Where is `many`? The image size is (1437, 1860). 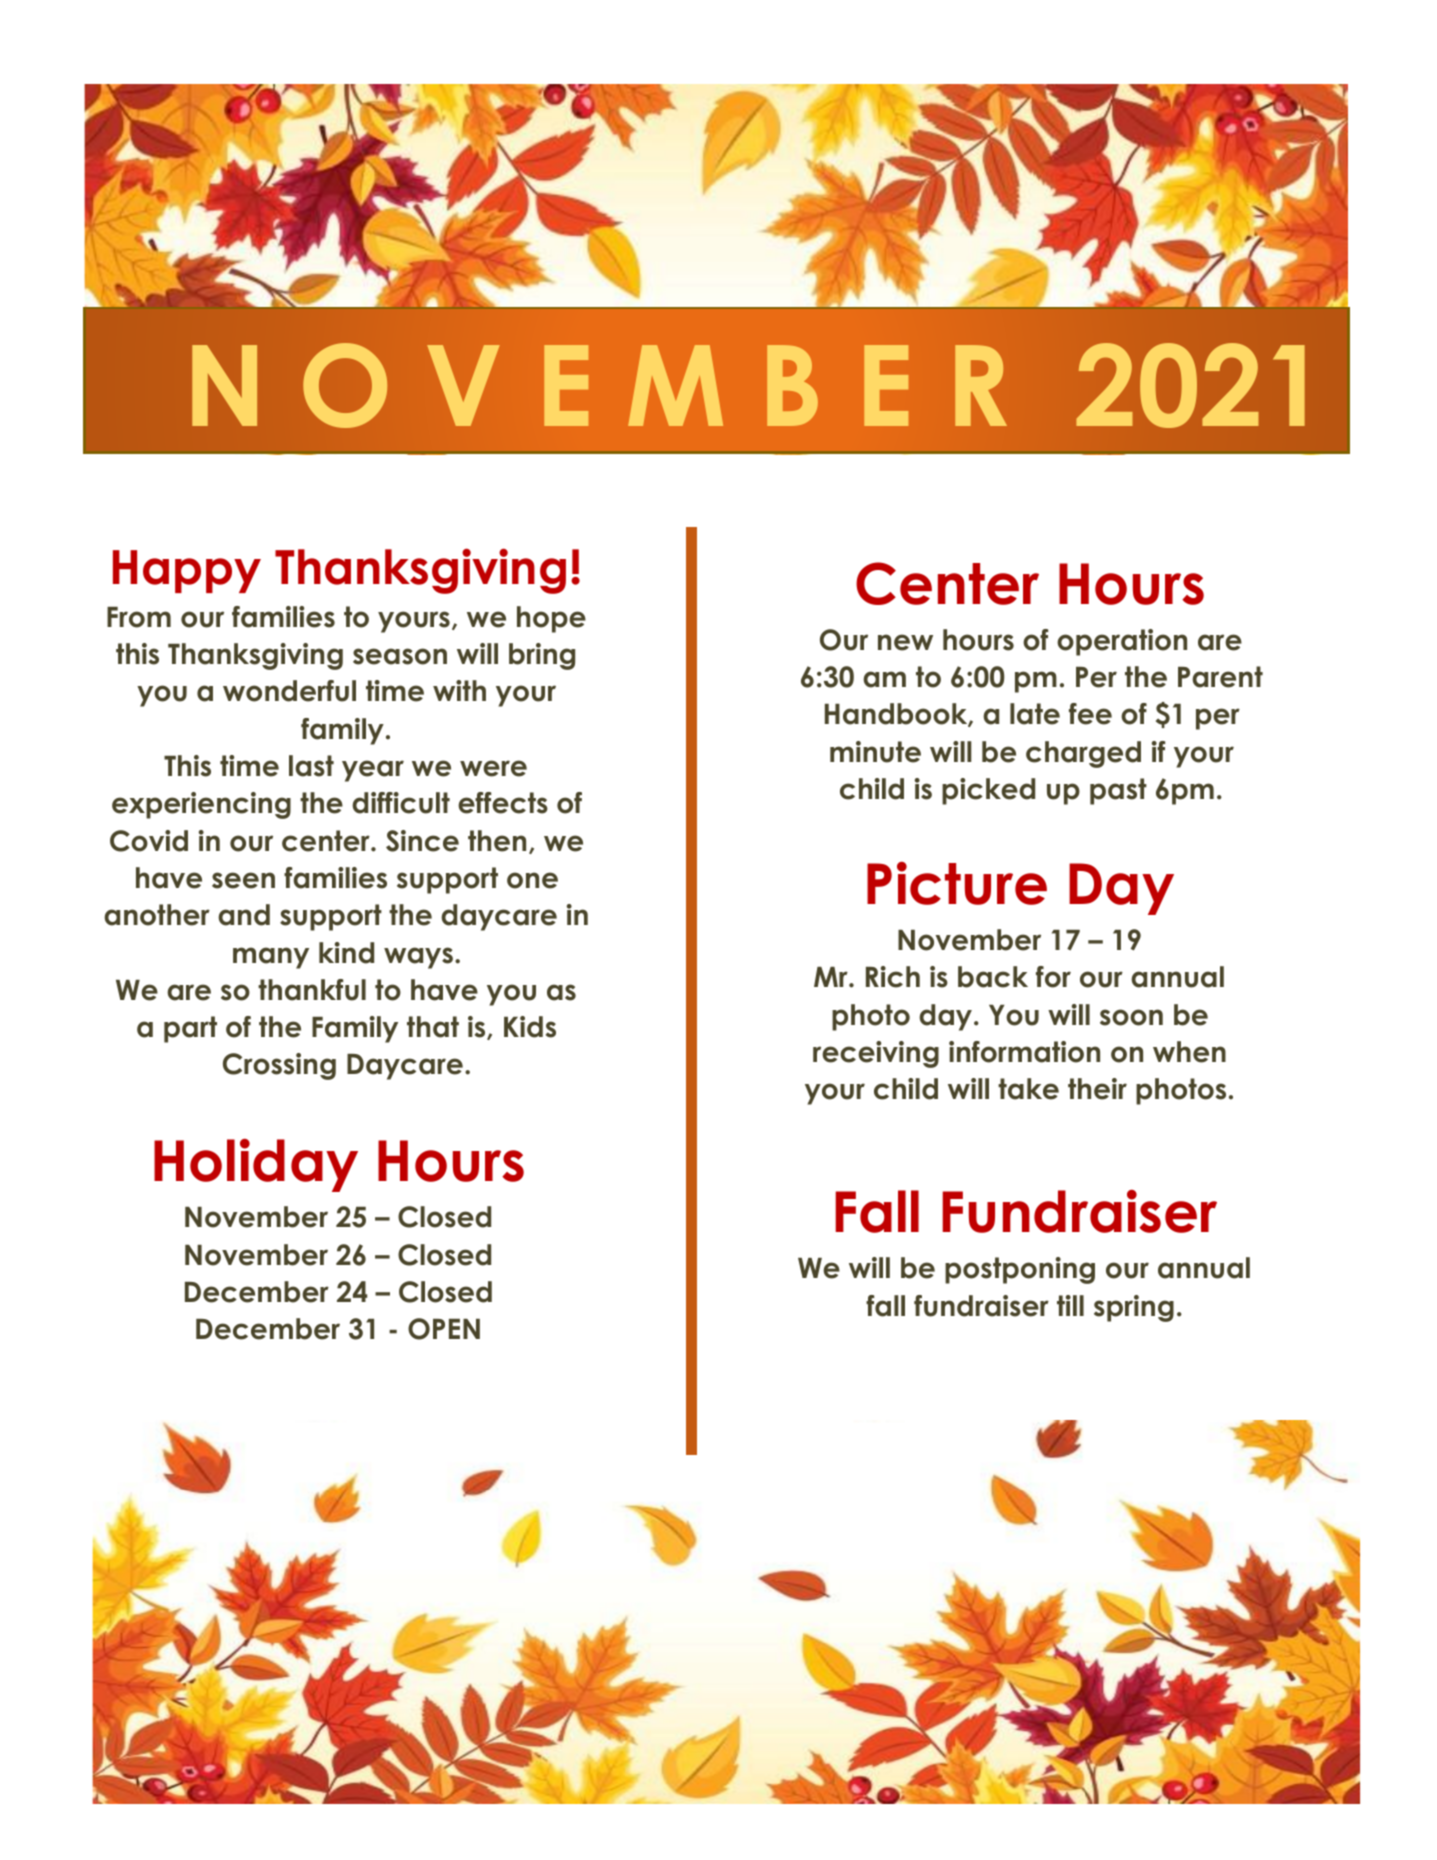
many is located at coordinates (271, 958).
